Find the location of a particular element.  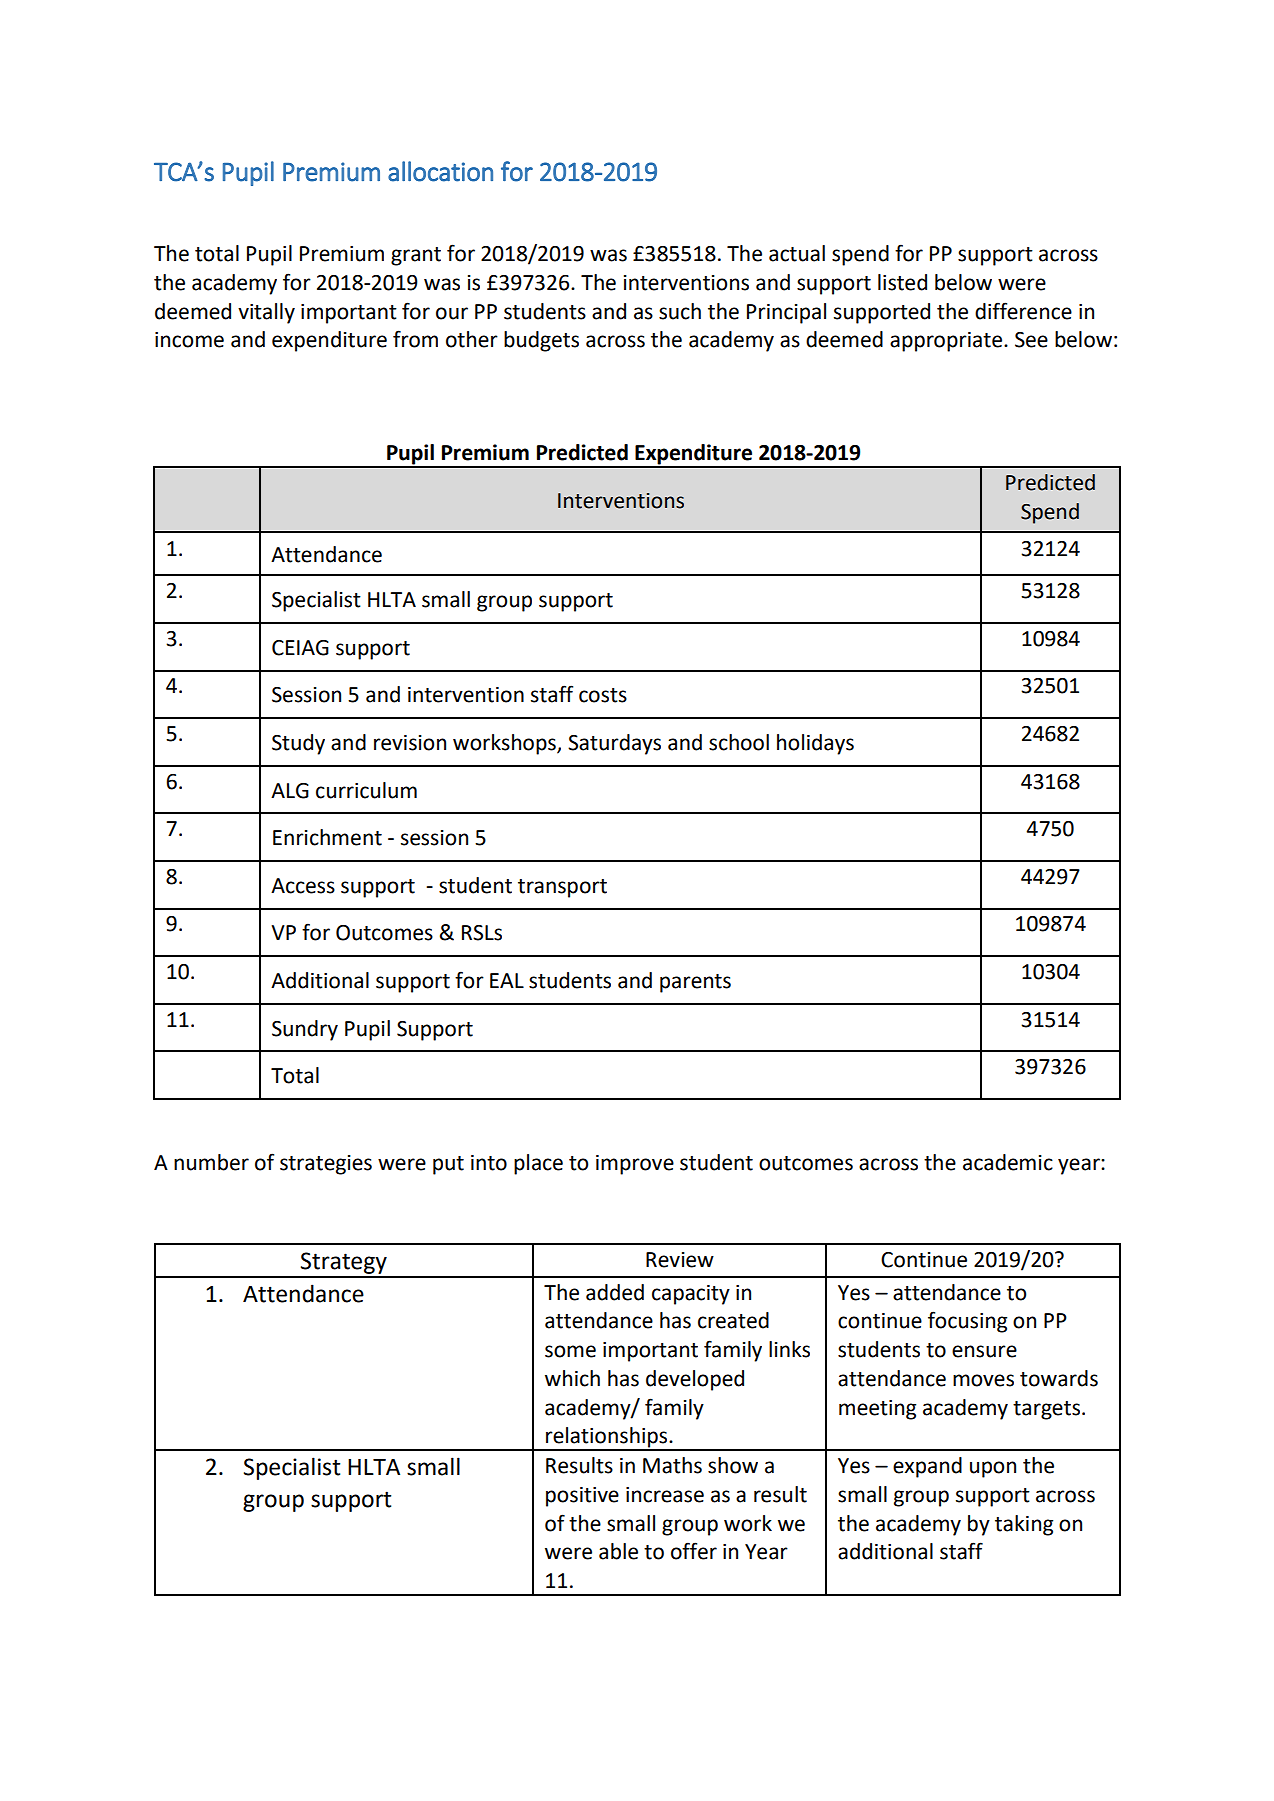

listed is located at coordinates (902, 282).
